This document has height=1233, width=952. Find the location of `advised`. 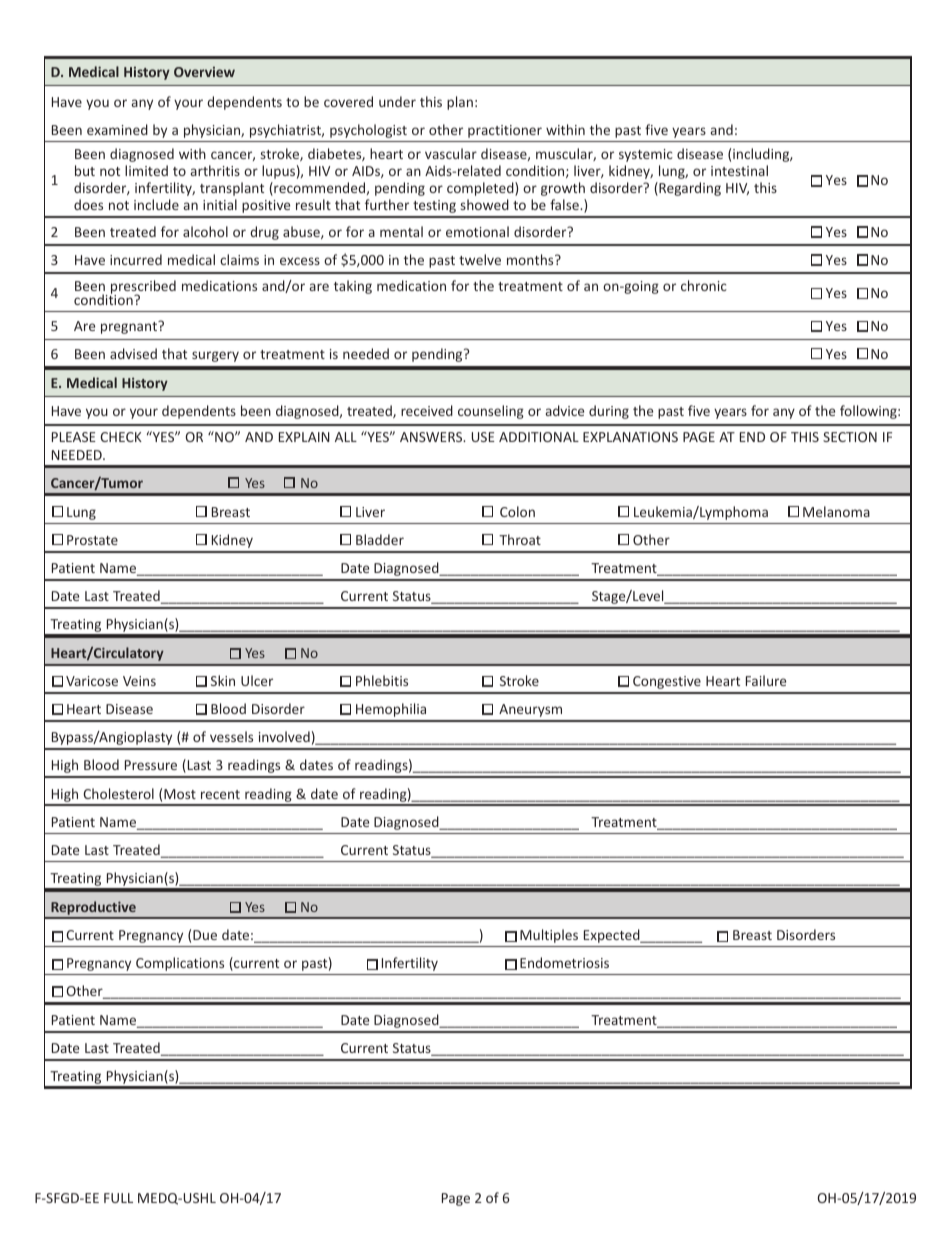

advised is located at coordinates (133, 353).
